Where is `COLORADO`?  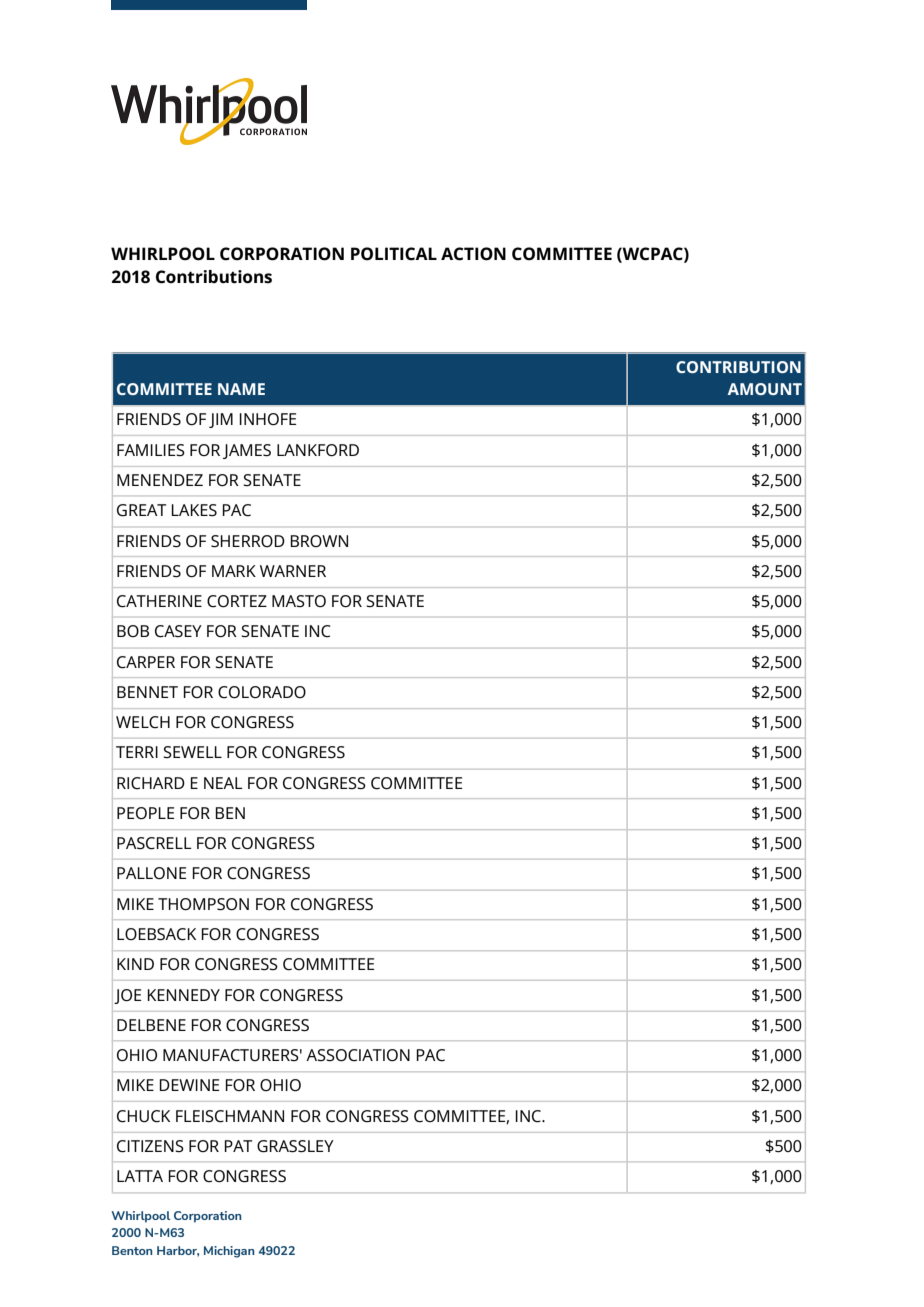 COLORADO is located at coordinates (262, 692).
